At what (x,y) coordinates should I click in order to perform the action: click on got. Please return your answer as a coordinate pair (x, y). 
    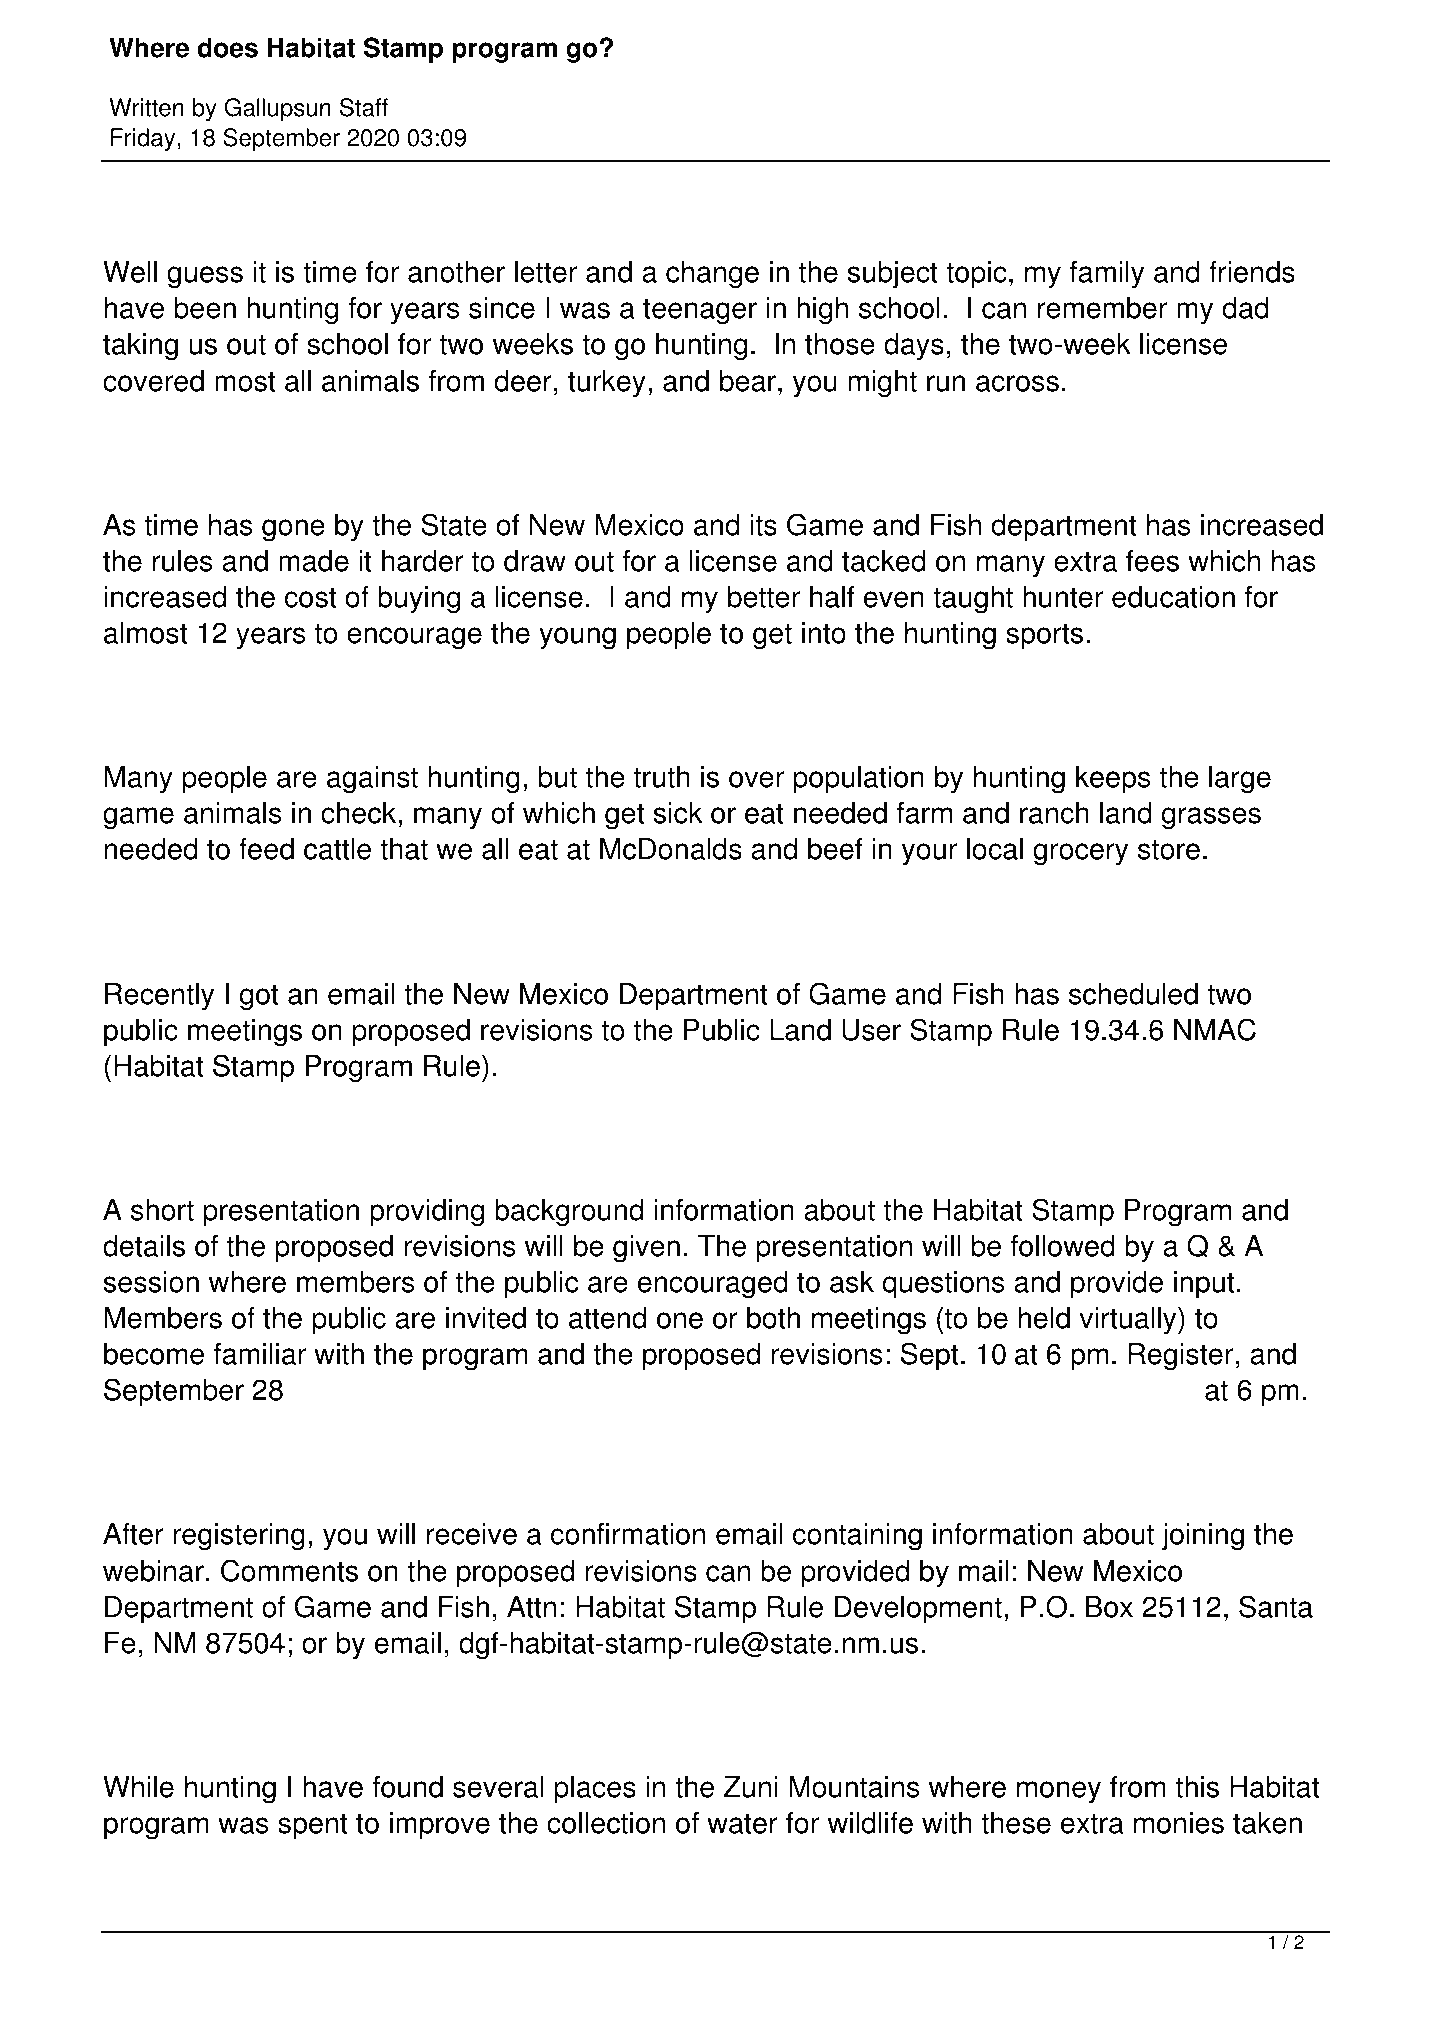
    Looking at the image, I should click on (259, 997).
